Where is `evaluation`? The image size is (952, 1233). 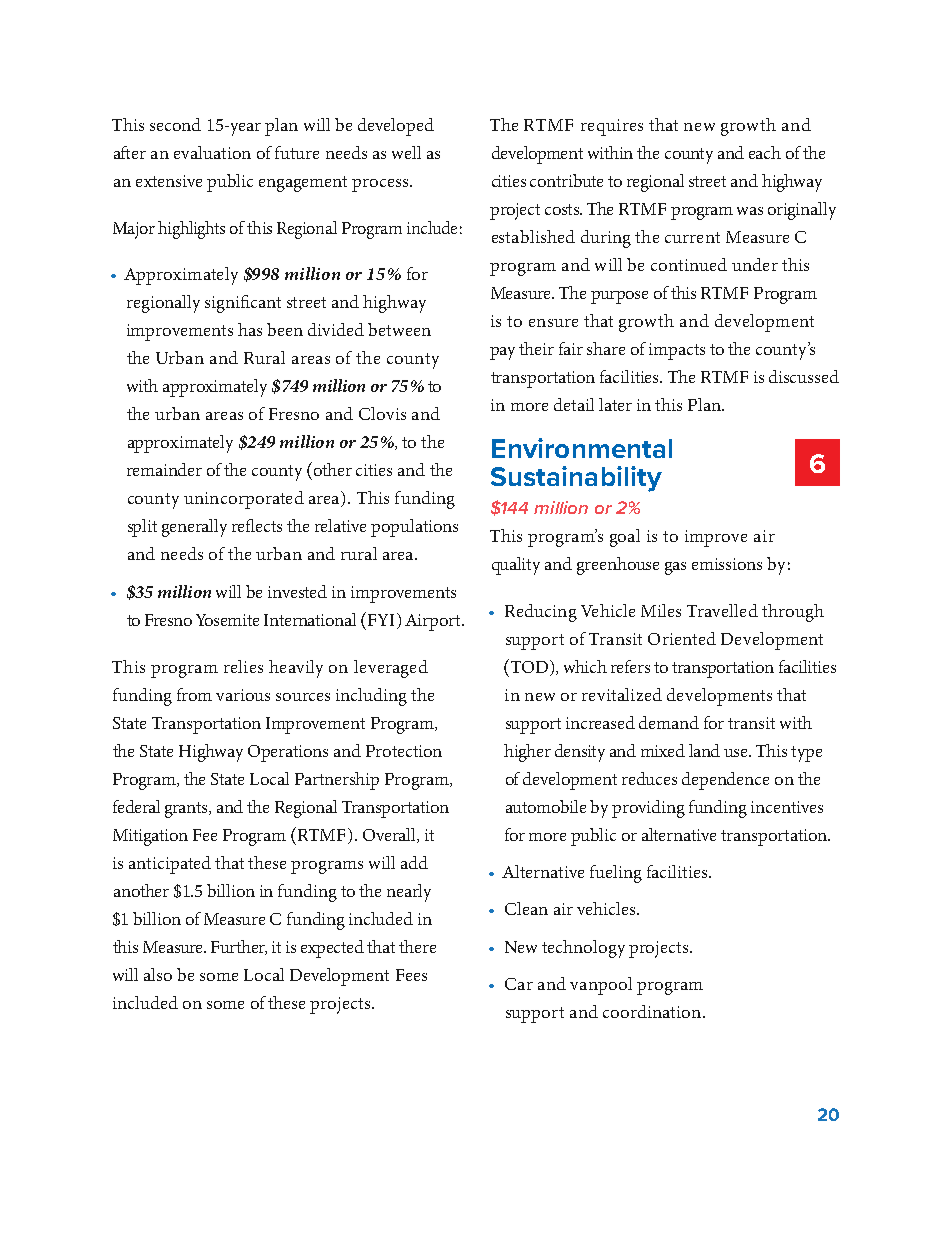
evaluation is located at coordinates (212, 152).
